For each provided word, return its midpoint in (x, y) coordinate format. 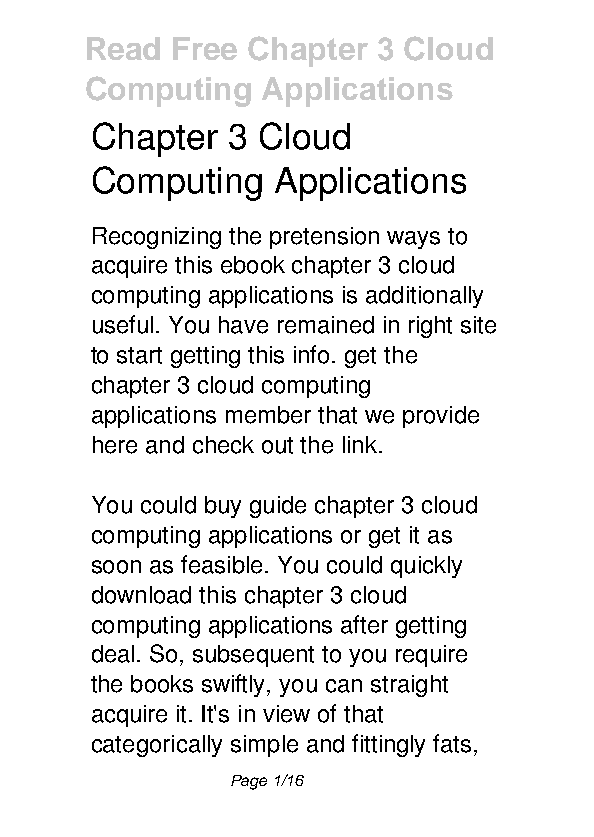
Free (205, 48)
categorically (157, 746)
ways (413, 240)
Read (123, 48)
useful (123, 324)
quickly (426, 567)
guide (278, 507)
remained (326, 325)
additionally (424, 297)
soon (116, 567)
